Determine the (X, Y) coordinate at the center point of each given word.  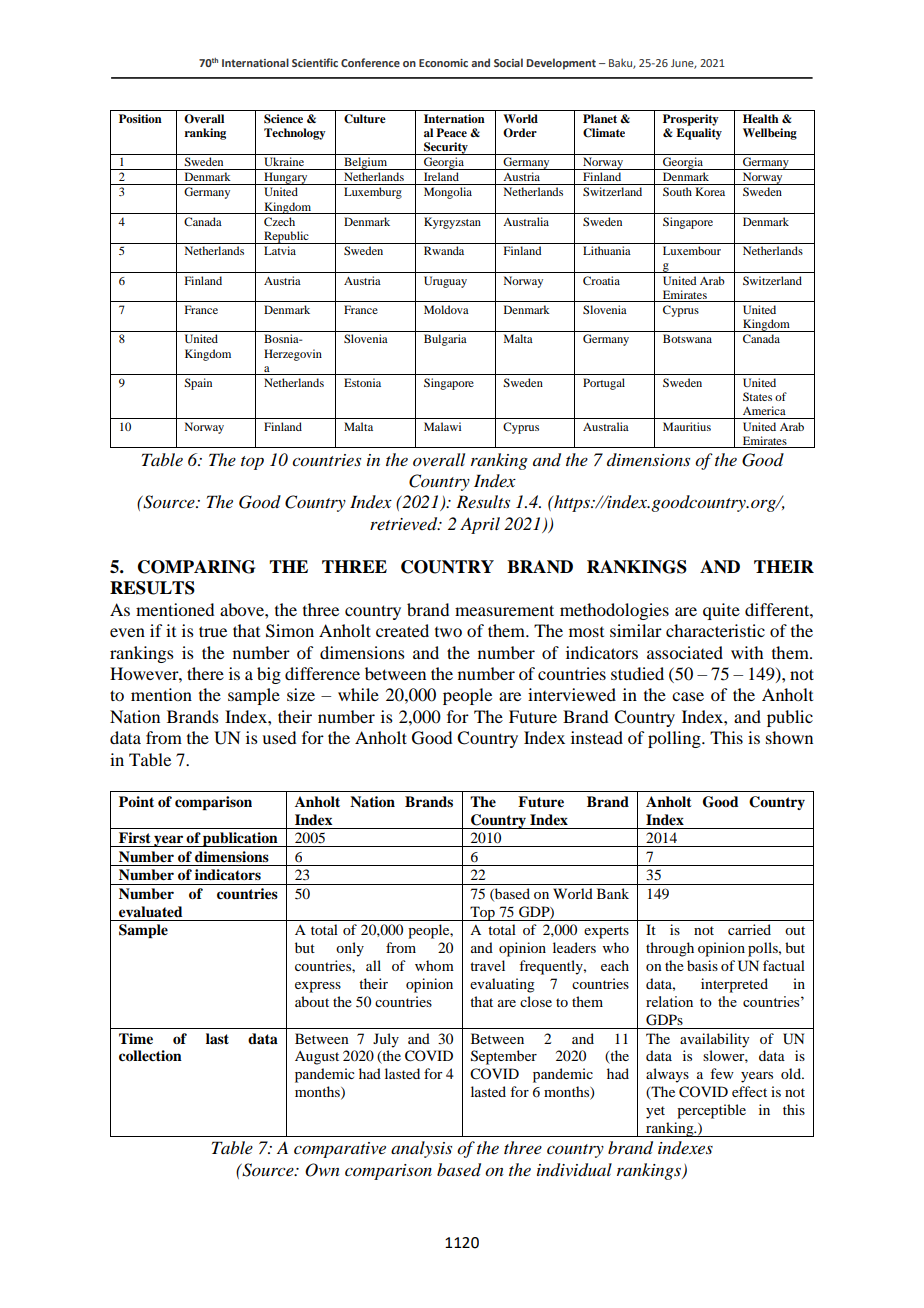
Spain (198, 384)
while (358, 694)
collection (150, 1056)
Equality (699, 134)
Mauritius (687, 426)
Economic (443, 63)
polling (675, 739)
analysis (421, 1149)
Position (140, 118)
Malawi (442, 426)
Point (136, 801)
